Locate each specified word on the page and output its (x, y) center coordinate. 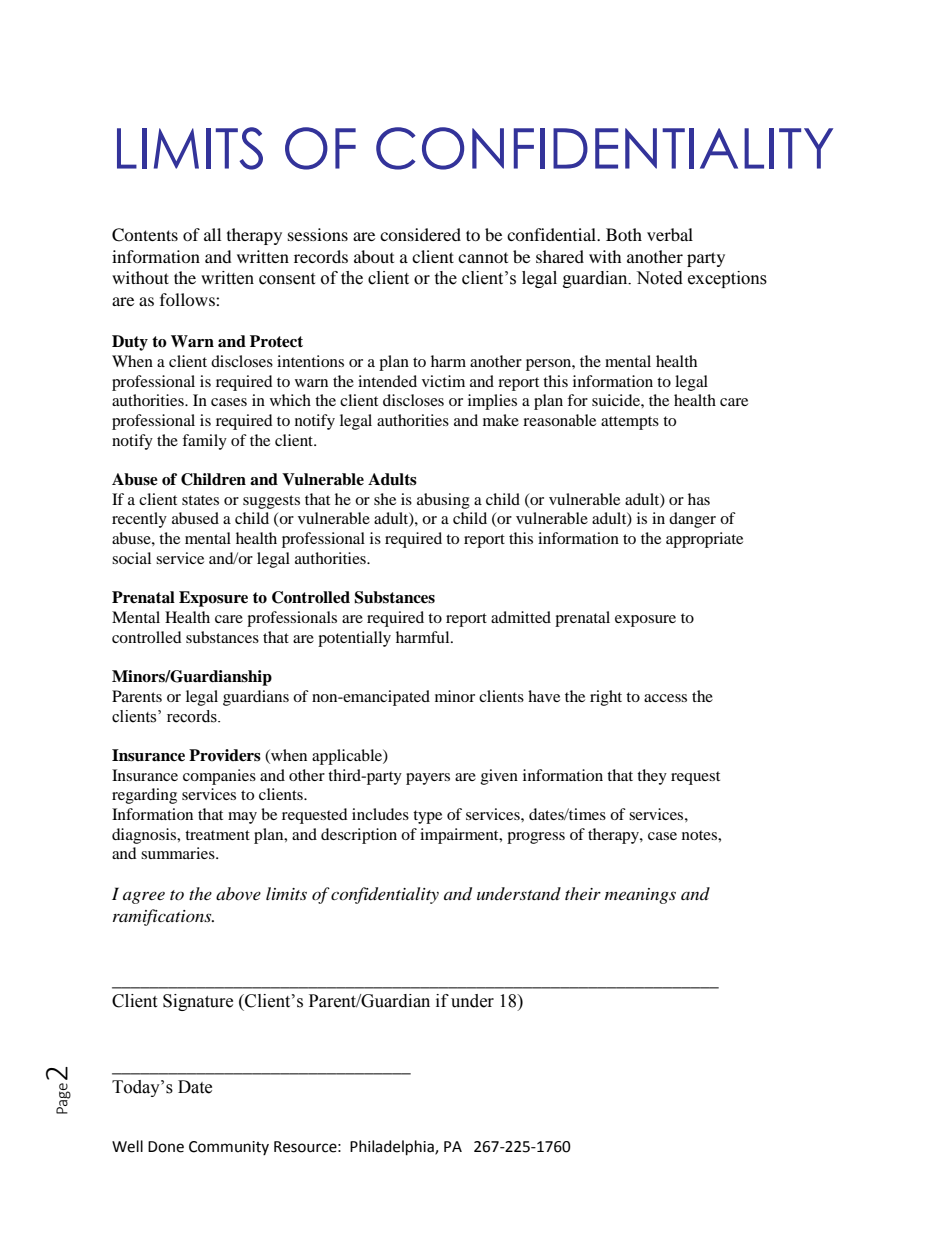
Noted (659, 278)
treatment (217, 835)
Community (229, 1148)
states (200, 500)
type (427, 817)
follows (188, 299)
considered (420, 234)
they (652, 777)
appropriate (704, 540)
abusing (443, 501)
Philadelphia (393, 1148)
